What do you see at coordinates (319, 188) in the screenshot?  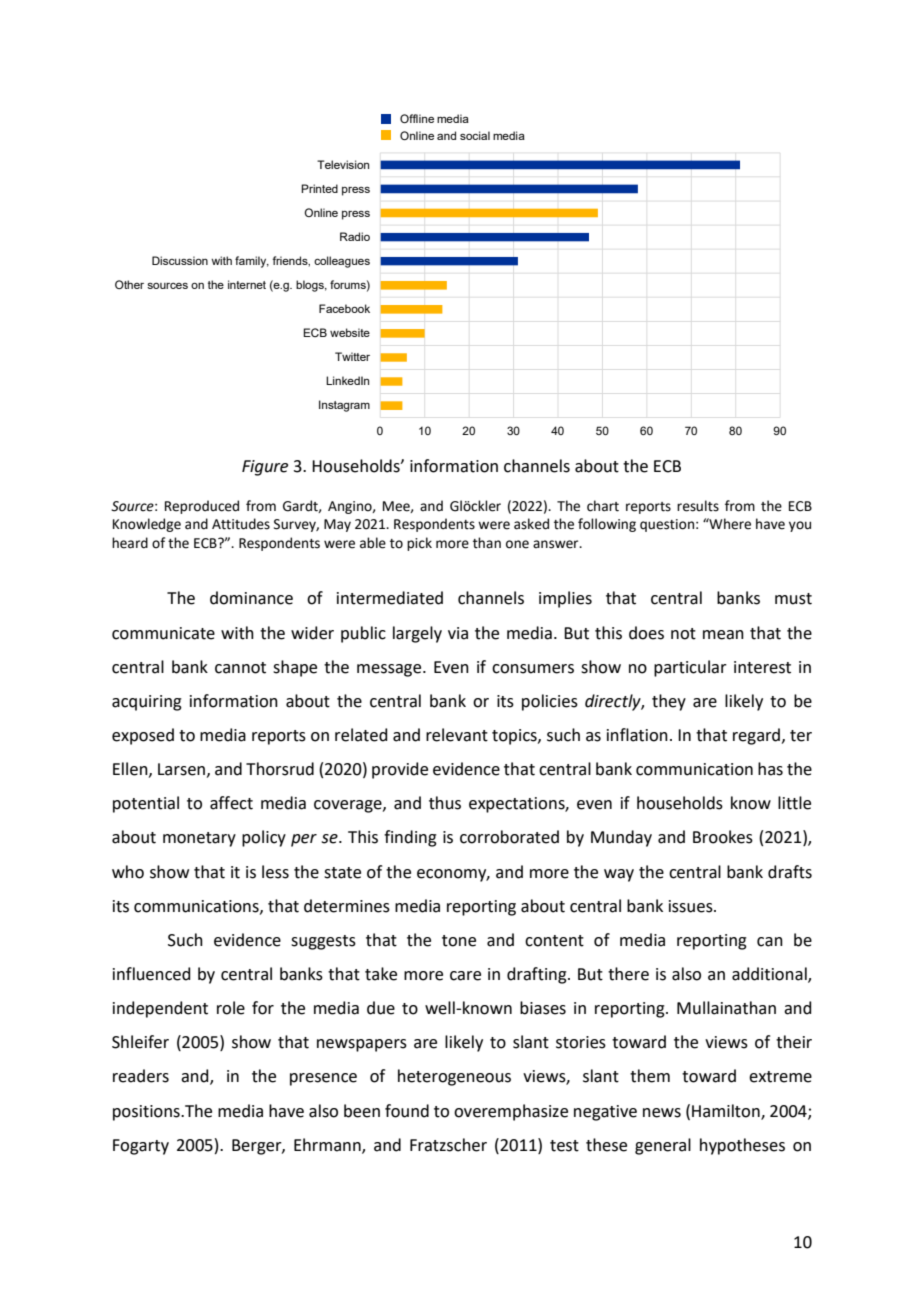 I see `Printed` at bounding box center [319, 188].
